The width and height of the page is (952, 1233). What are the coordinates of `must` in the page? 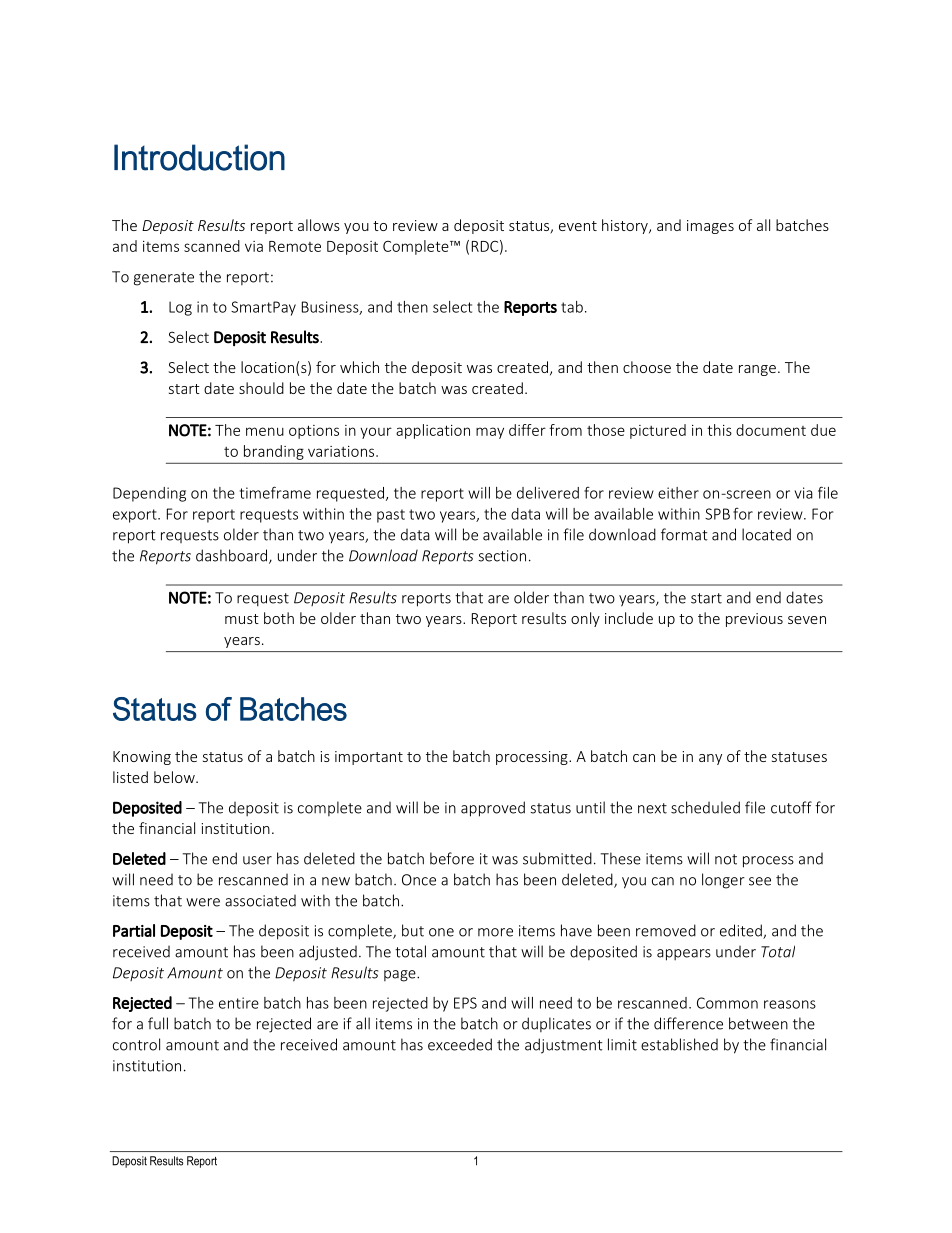 It's located at (242, 619).
